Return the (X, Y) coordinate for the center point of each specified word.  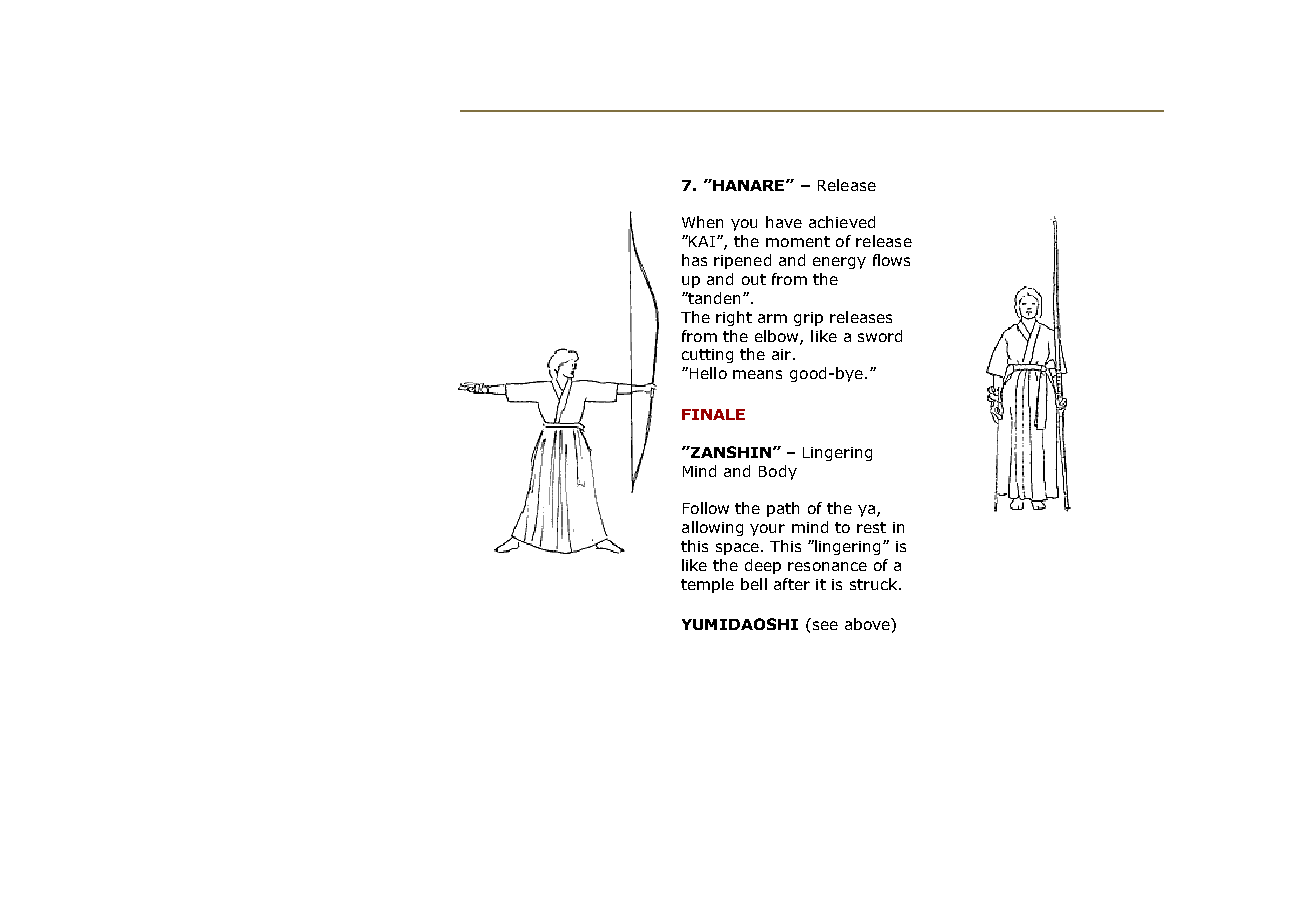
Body (778, 472)
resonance (827, 566)
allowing (712, 528)
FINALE (713, 414)
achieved (842, 222)
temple (707, 585)
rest (871, 527)
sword (880, 336)
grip (808, 319)
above (868, 624)
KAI (702, 241)
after (792, 584)
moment (798, 241)
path (783, 509)
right (734, 318)
